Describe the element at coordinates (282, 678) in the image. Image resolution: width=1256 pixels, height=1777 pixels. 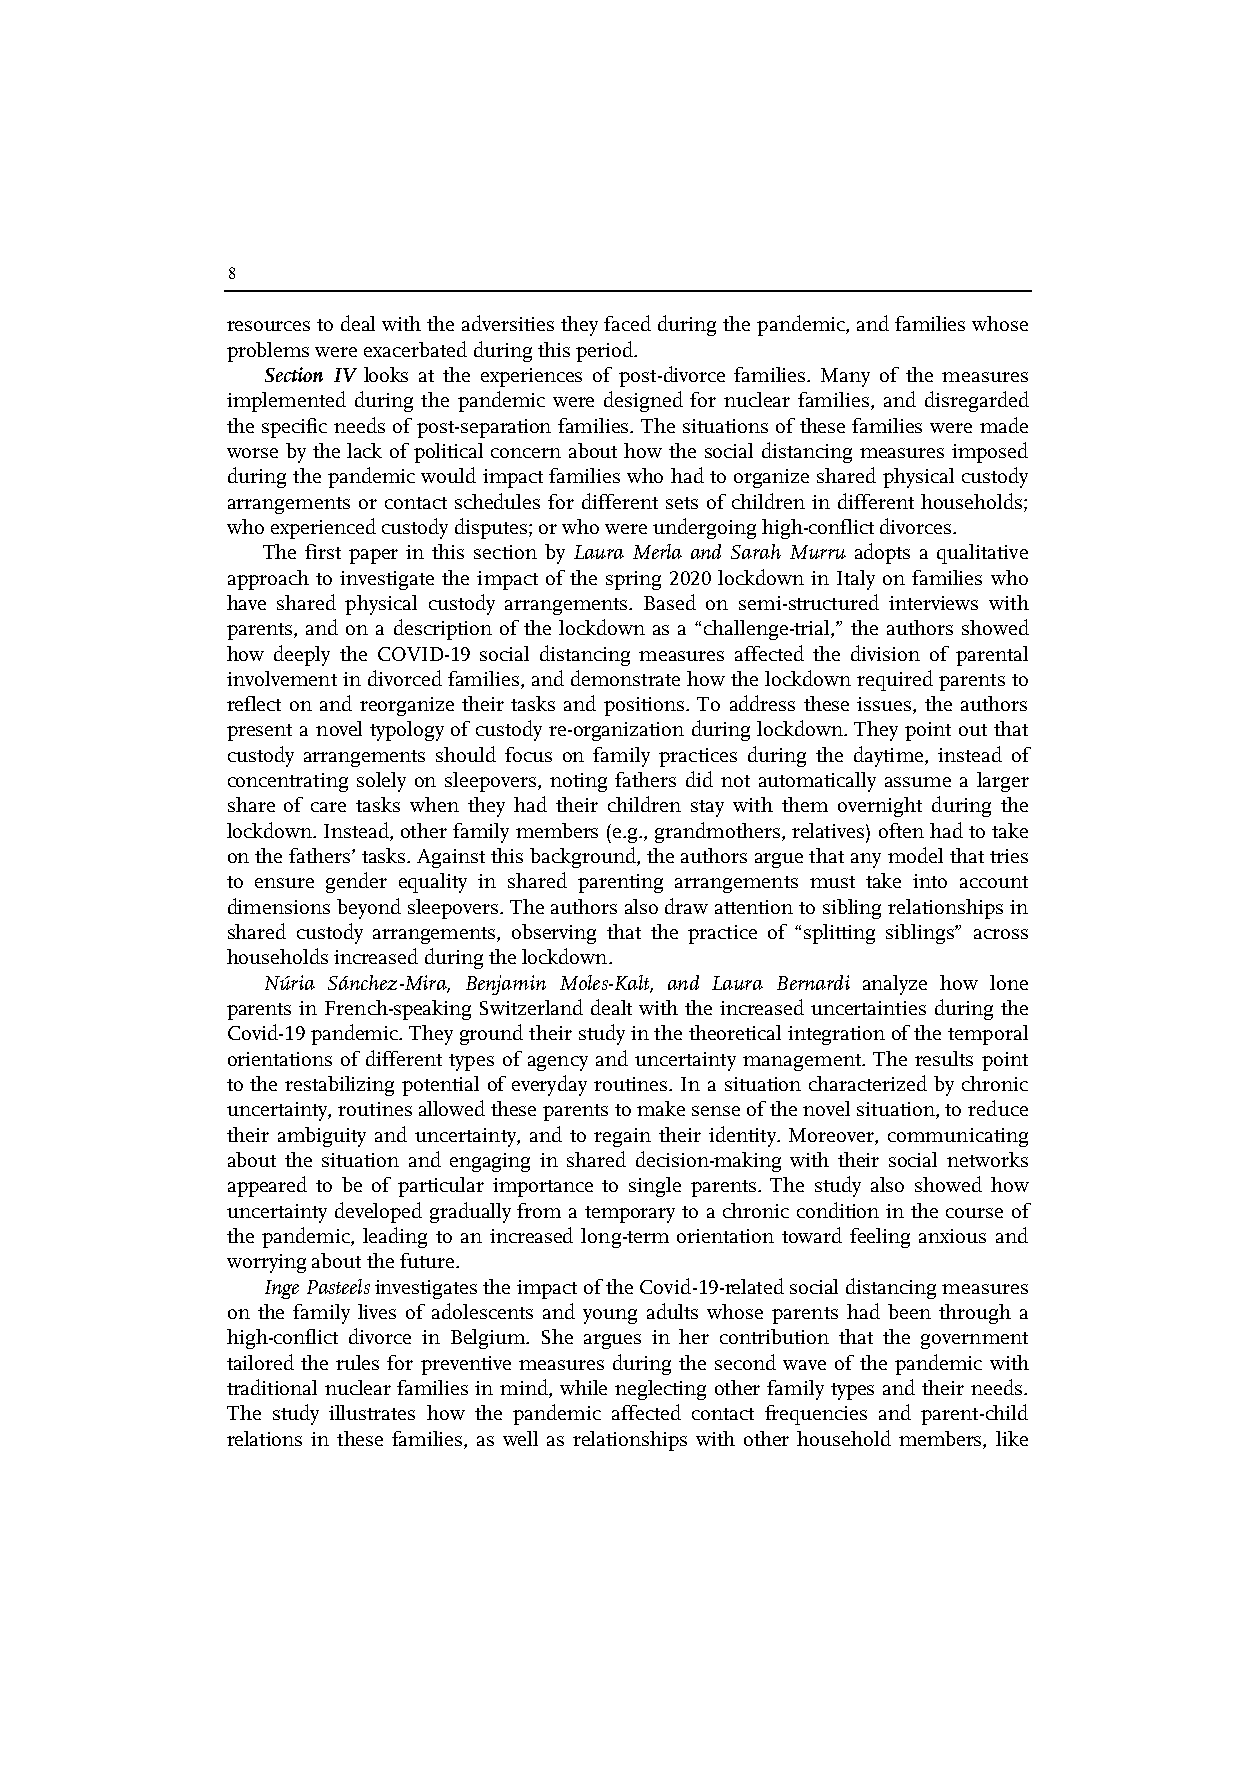
I see `involvement` at that location.
